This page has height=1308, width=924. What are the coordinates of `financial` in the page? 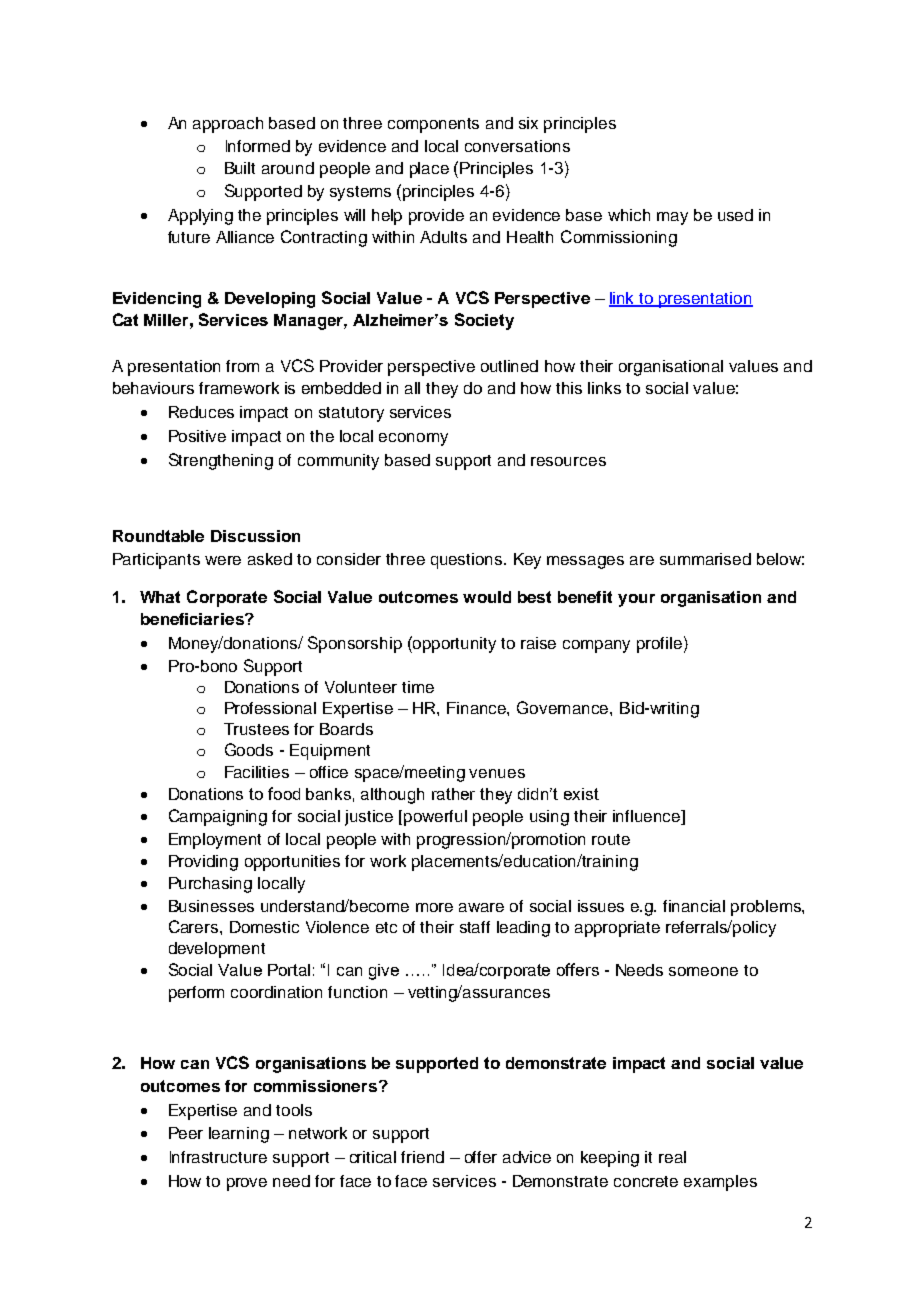 It's located at (694, 906).
